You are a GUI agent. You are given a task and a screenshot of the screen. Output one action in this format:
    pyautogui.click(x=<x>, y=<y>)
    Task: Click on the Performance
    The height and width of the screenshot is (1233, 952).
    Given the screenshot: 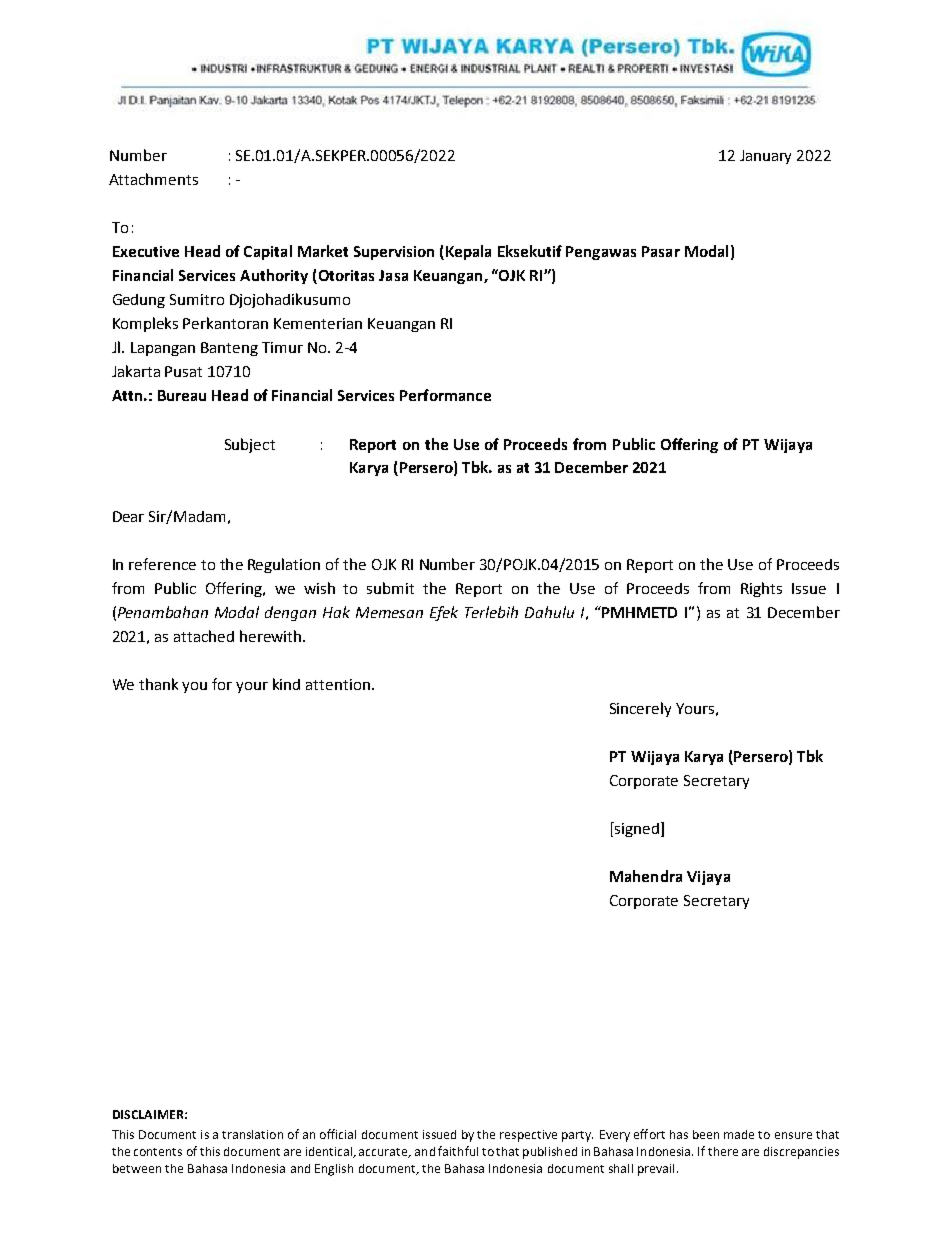 What is the action you would take?
    pyautogui.click(x=445, y=395)
